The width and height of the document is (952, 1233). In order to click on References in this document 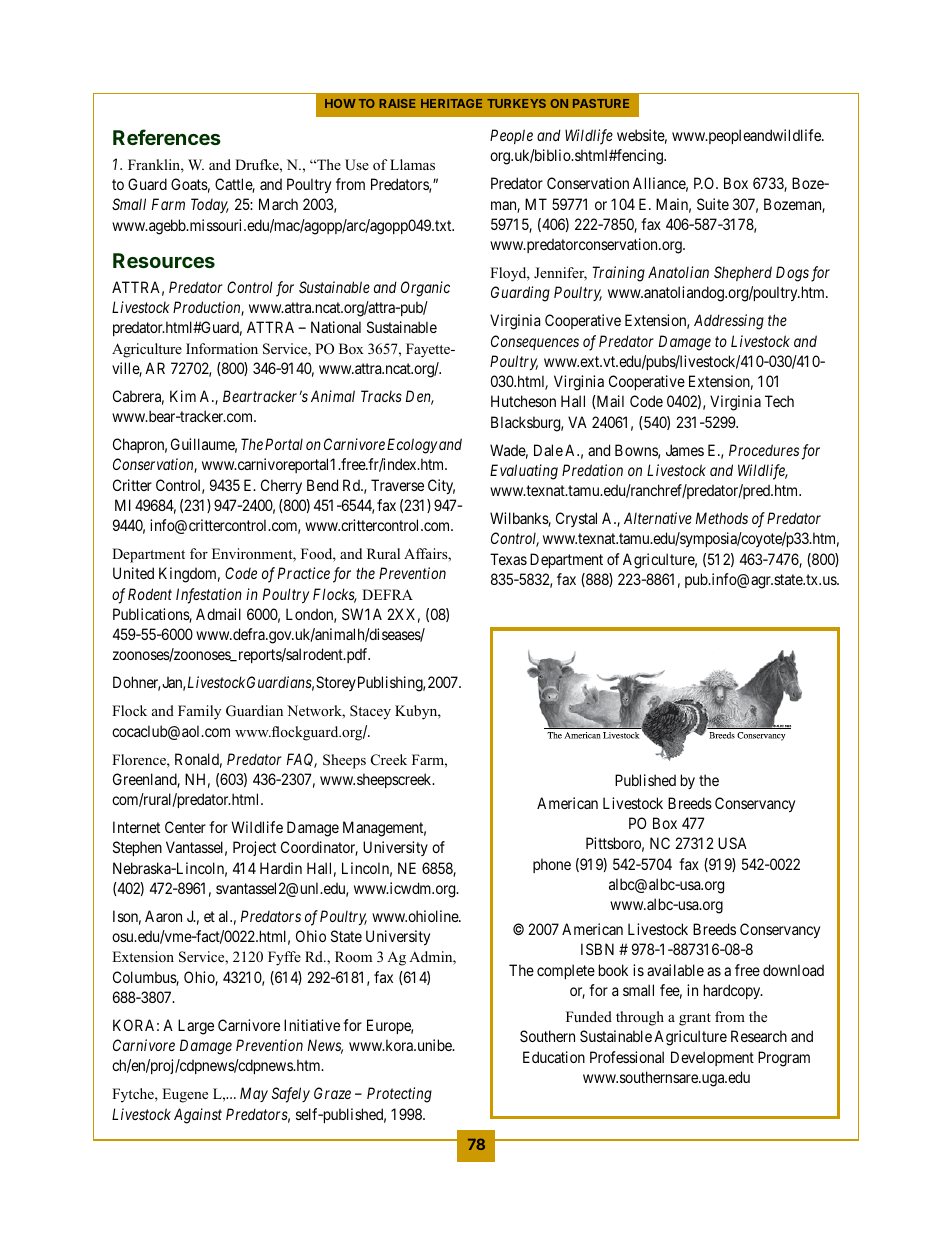, I will do `click(167, 137)`.
